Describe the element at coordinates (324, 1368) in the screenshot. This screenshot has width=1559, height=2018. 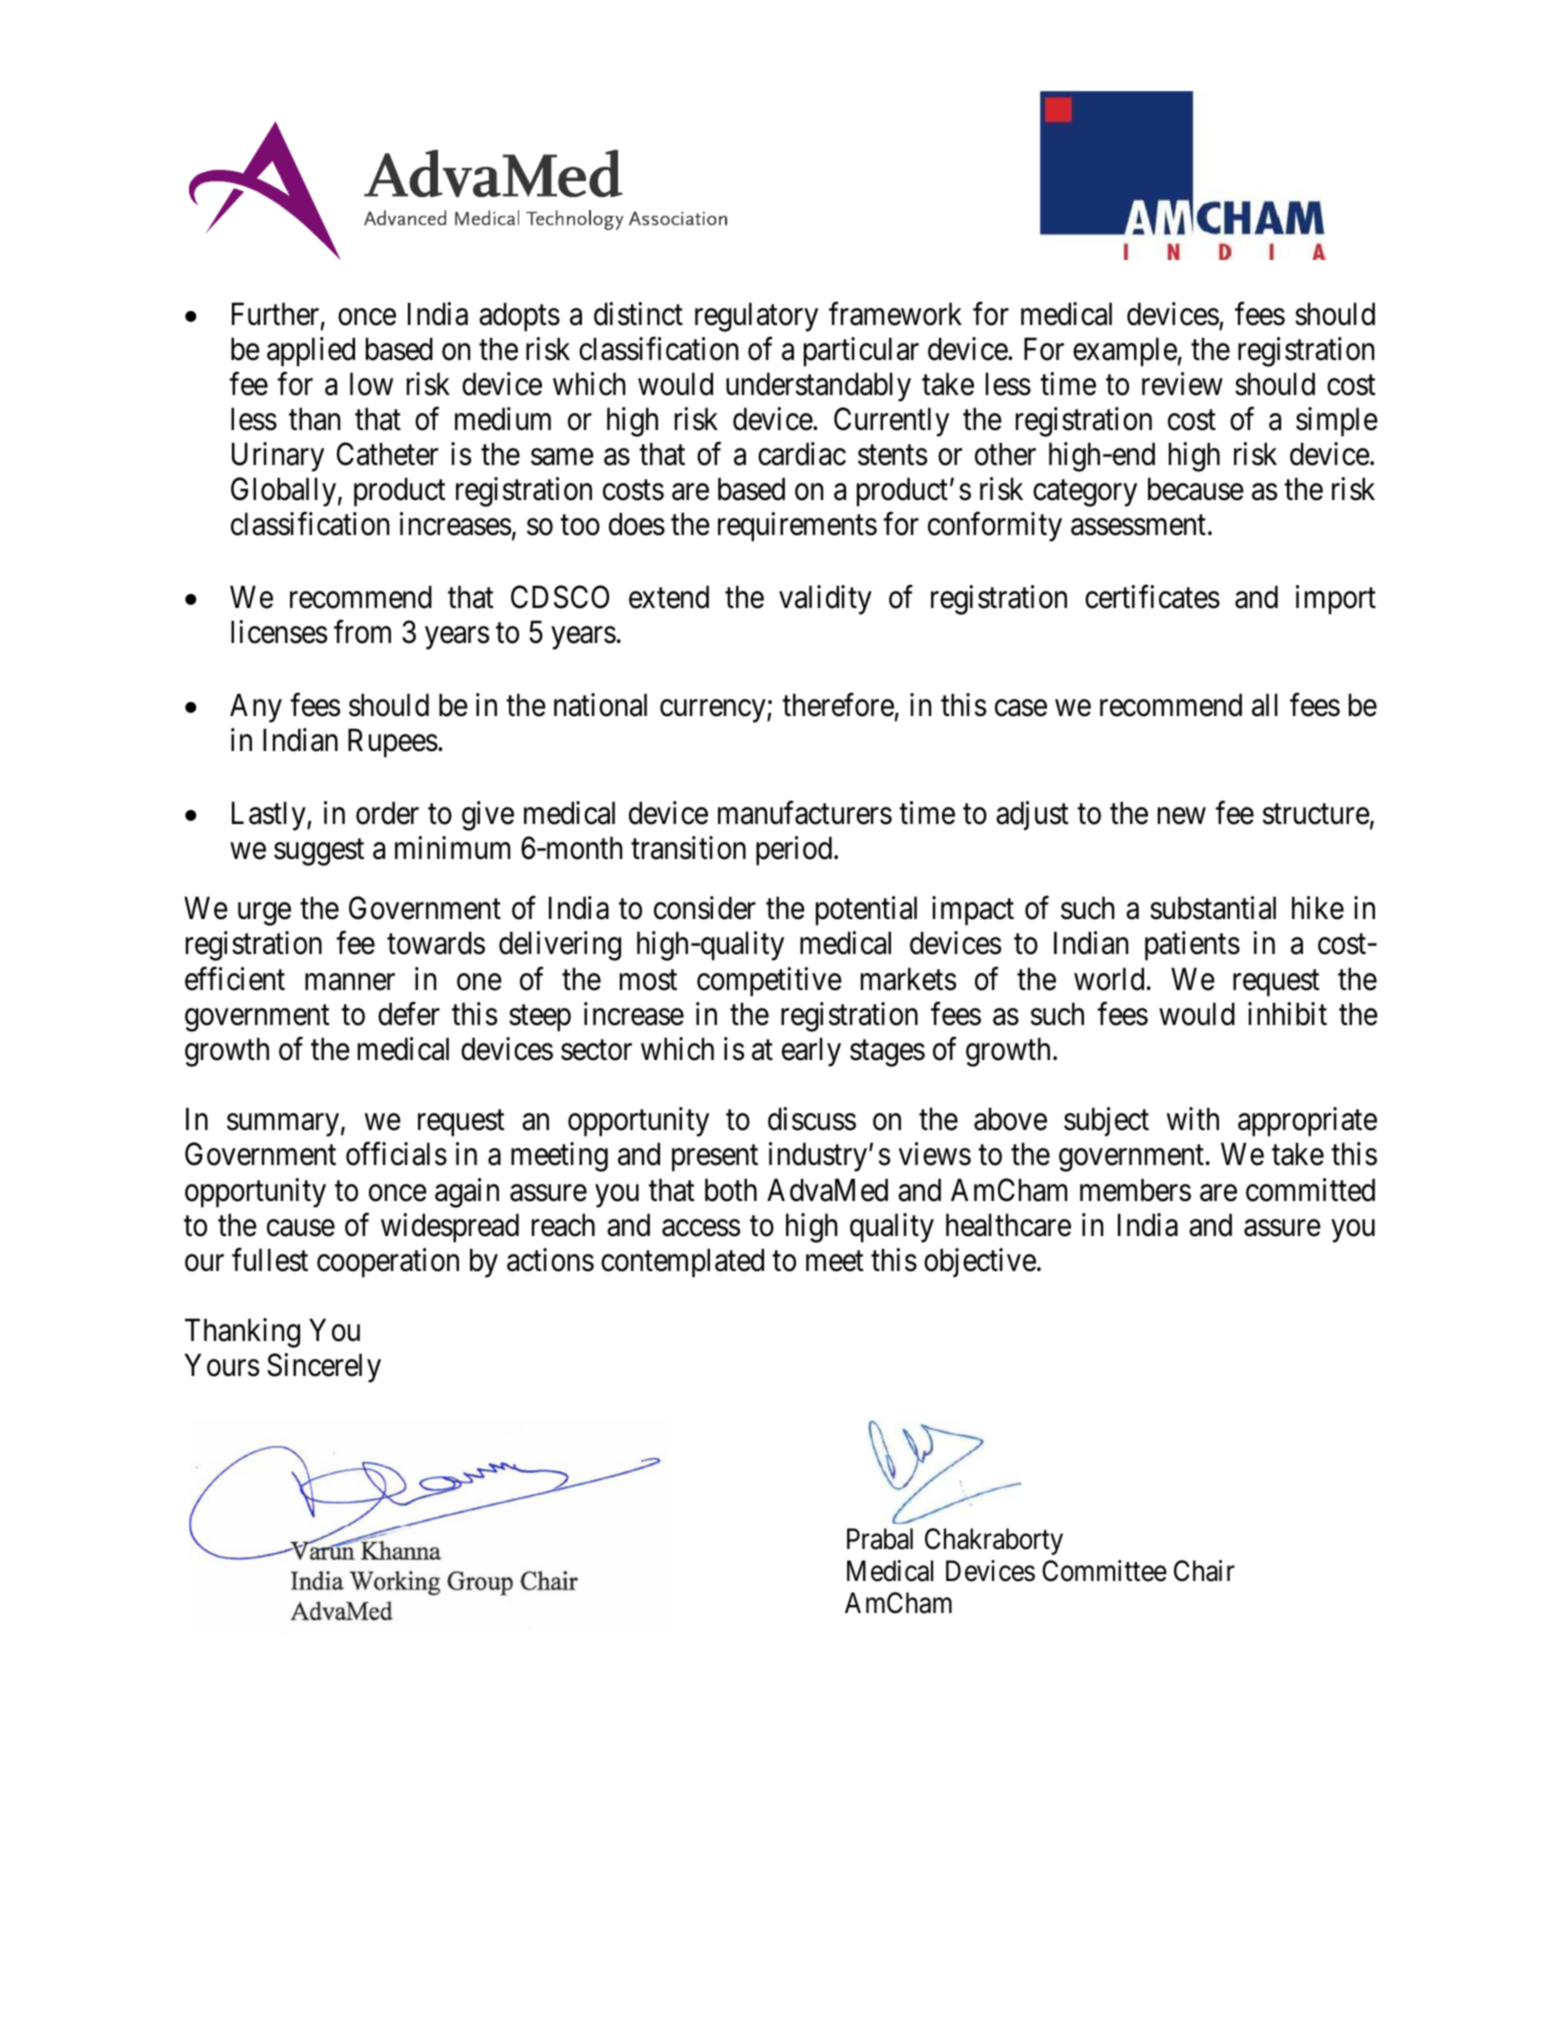
I see `Sincerely` at that location.
